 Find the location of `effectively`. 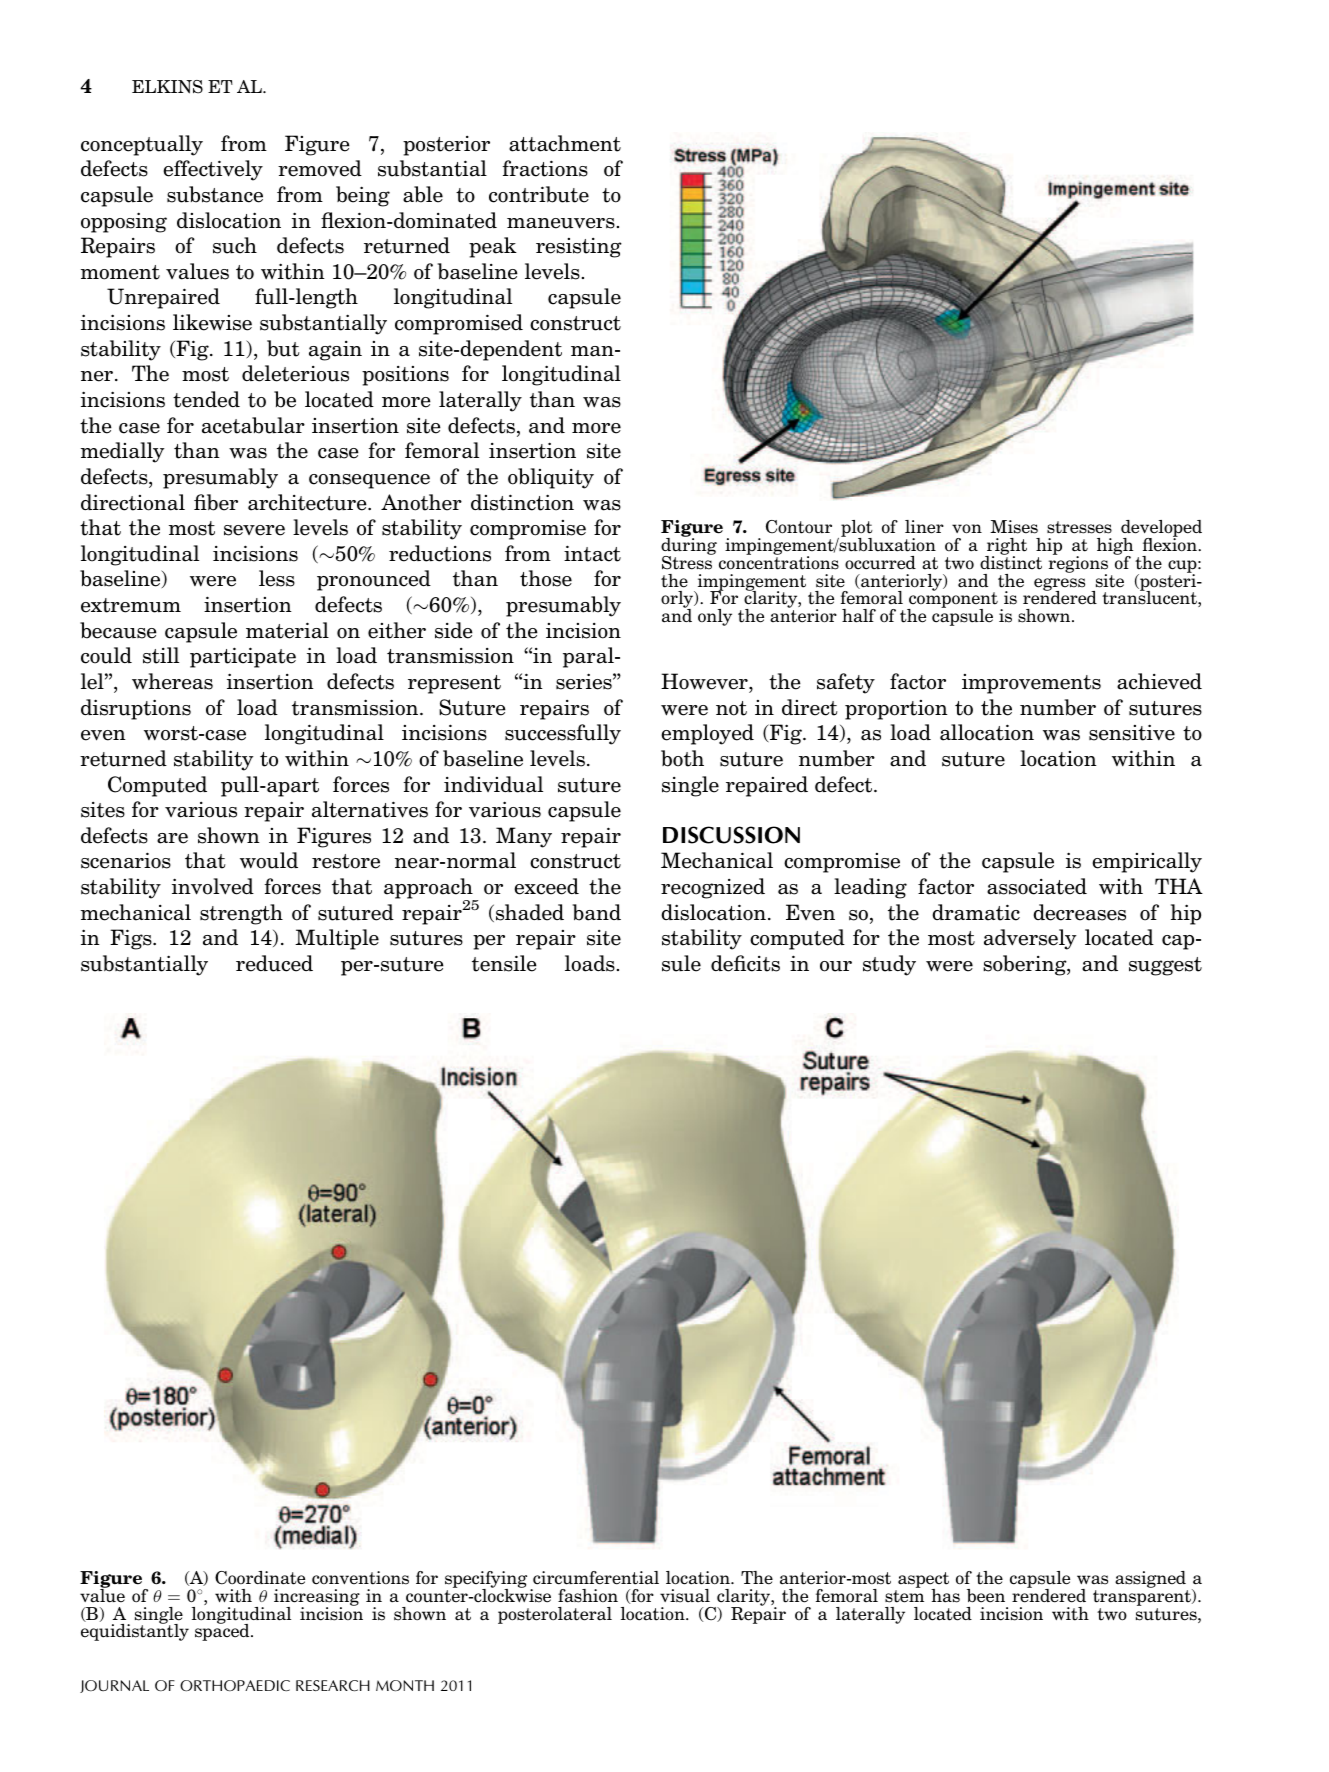

effectively is located at coordinates (213, 170).
